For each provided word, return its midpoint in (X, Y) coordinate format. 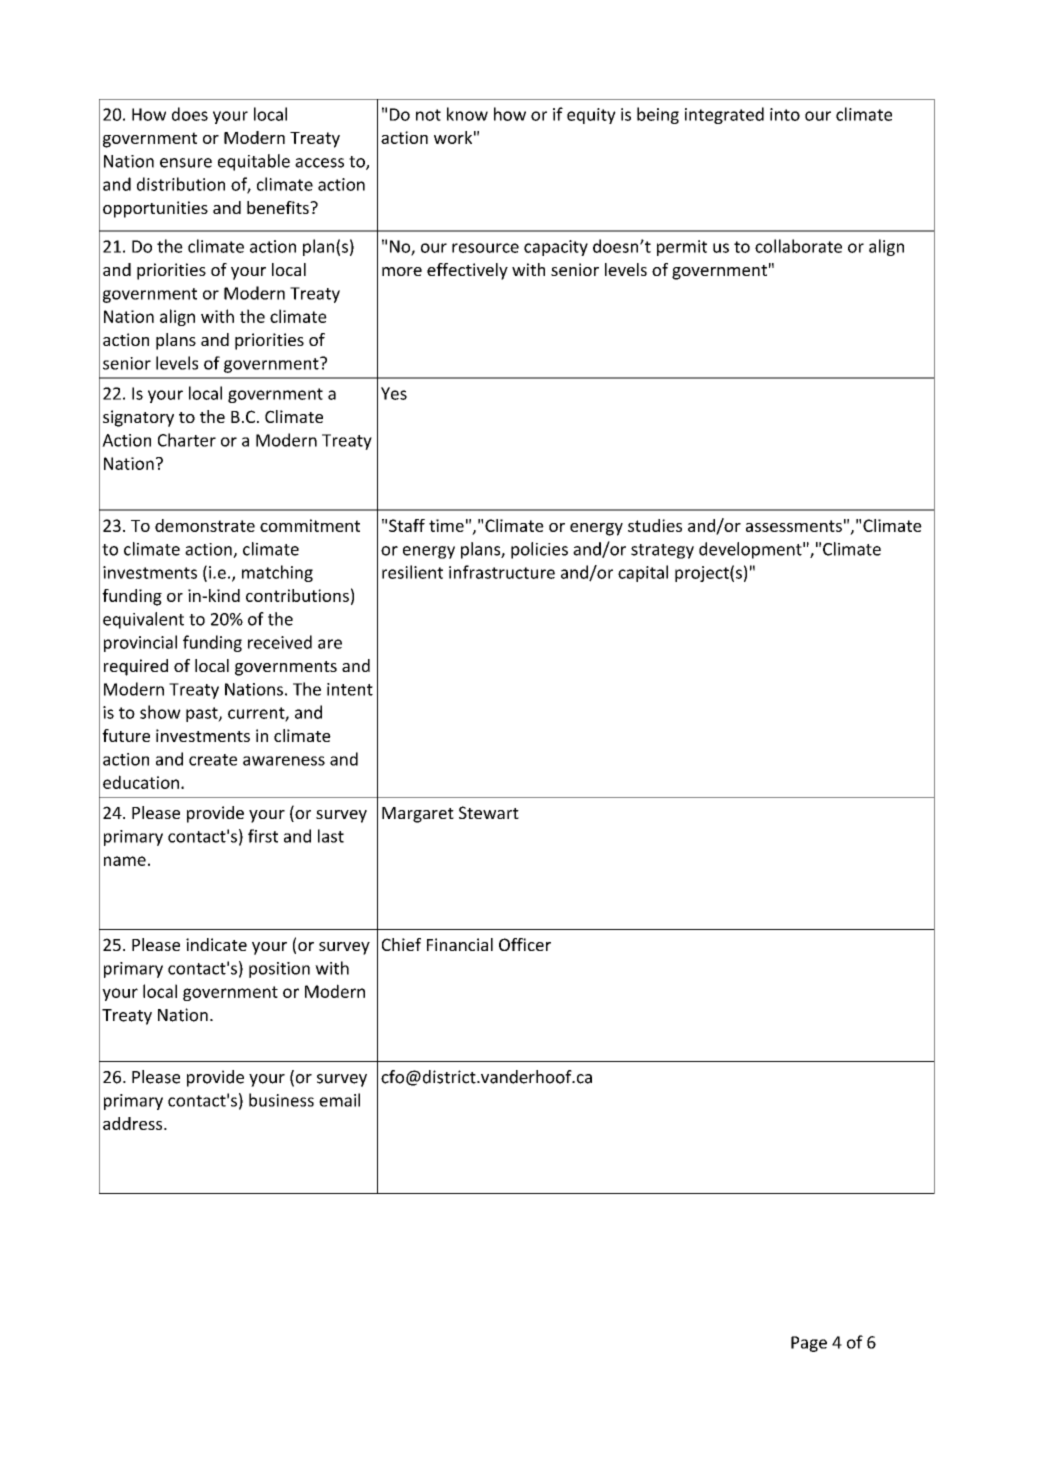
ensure (186, 163)
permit (682, 248)
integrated (724, 115)
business (281, 1100)
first (263, 836)
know (467, 114)
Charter (187, 440)
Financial (460, 944)
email (339, 1100)
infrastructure (502, 572)
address (134, 1123)
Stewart (489, 812)
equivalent (143, 620)
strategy (662, 551)
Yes (394, 393)
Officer (525, 944)
